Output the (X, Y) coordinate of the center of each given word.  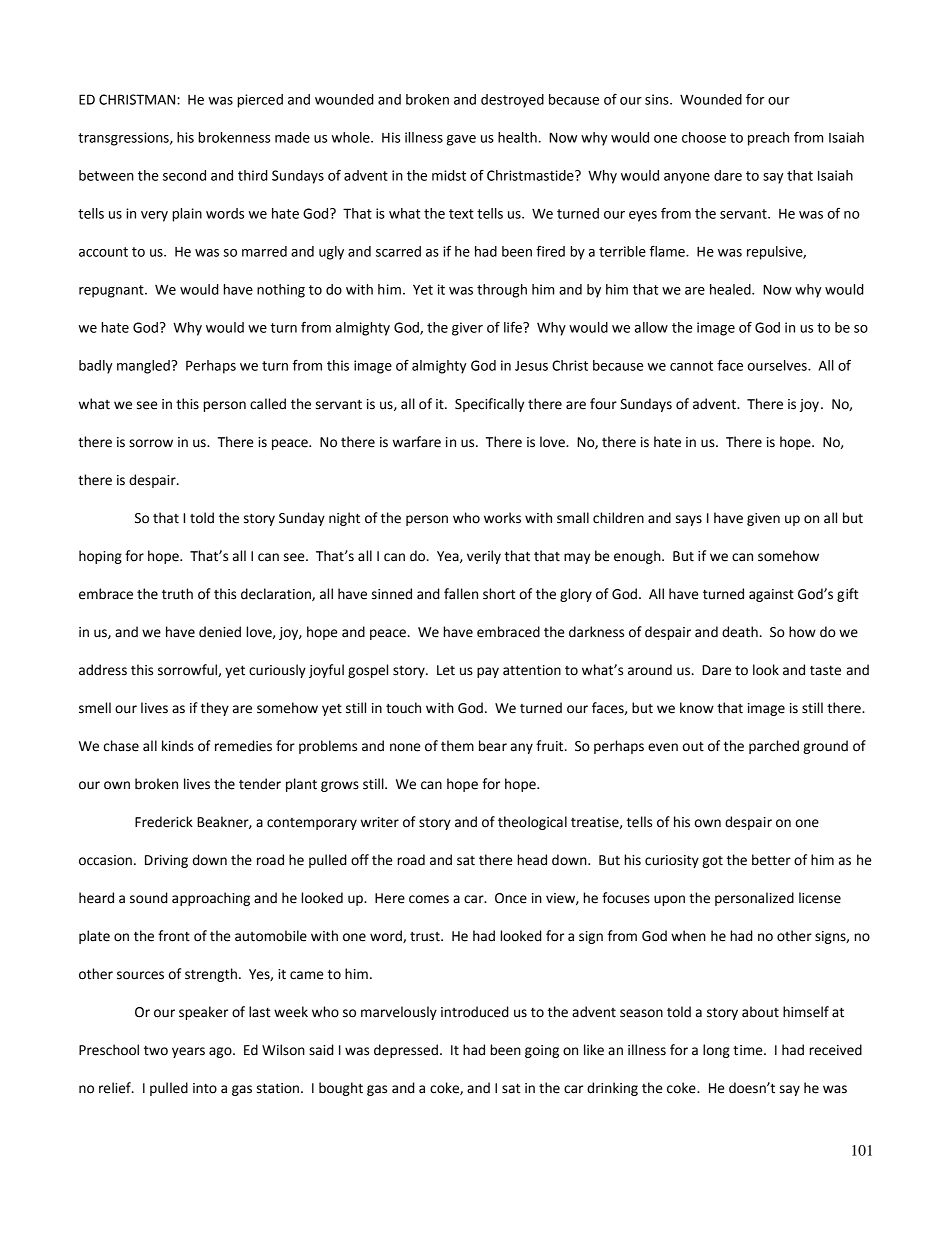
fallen (461, 594)
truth (177, 594)
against (771, 595)
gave (461, 140)
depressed (406, 1051)
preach (768, 139)
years (188, 1052)
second (184, 175)
